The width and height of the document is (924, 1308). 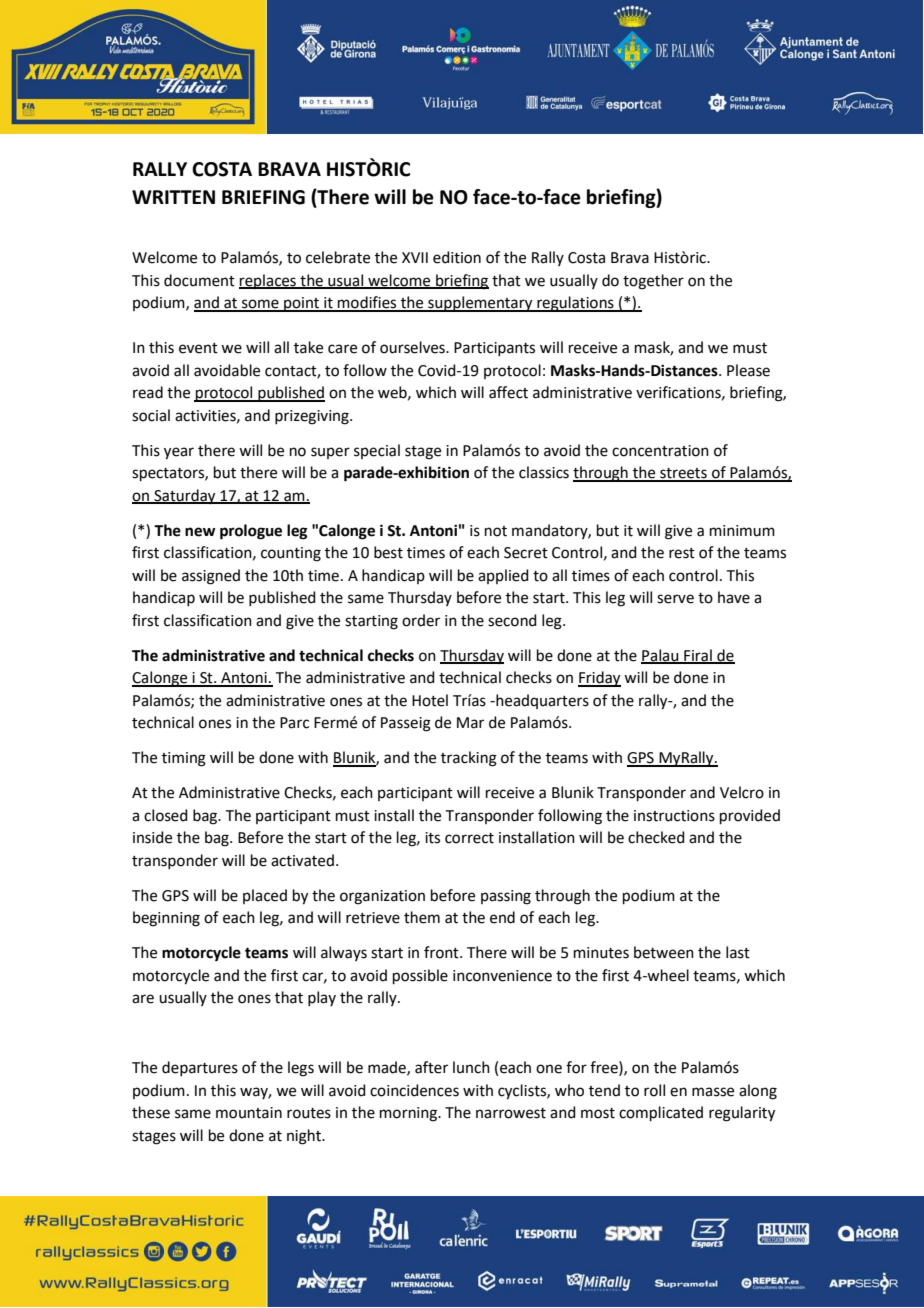 I want to click on together, so click(x=653, y=282).
